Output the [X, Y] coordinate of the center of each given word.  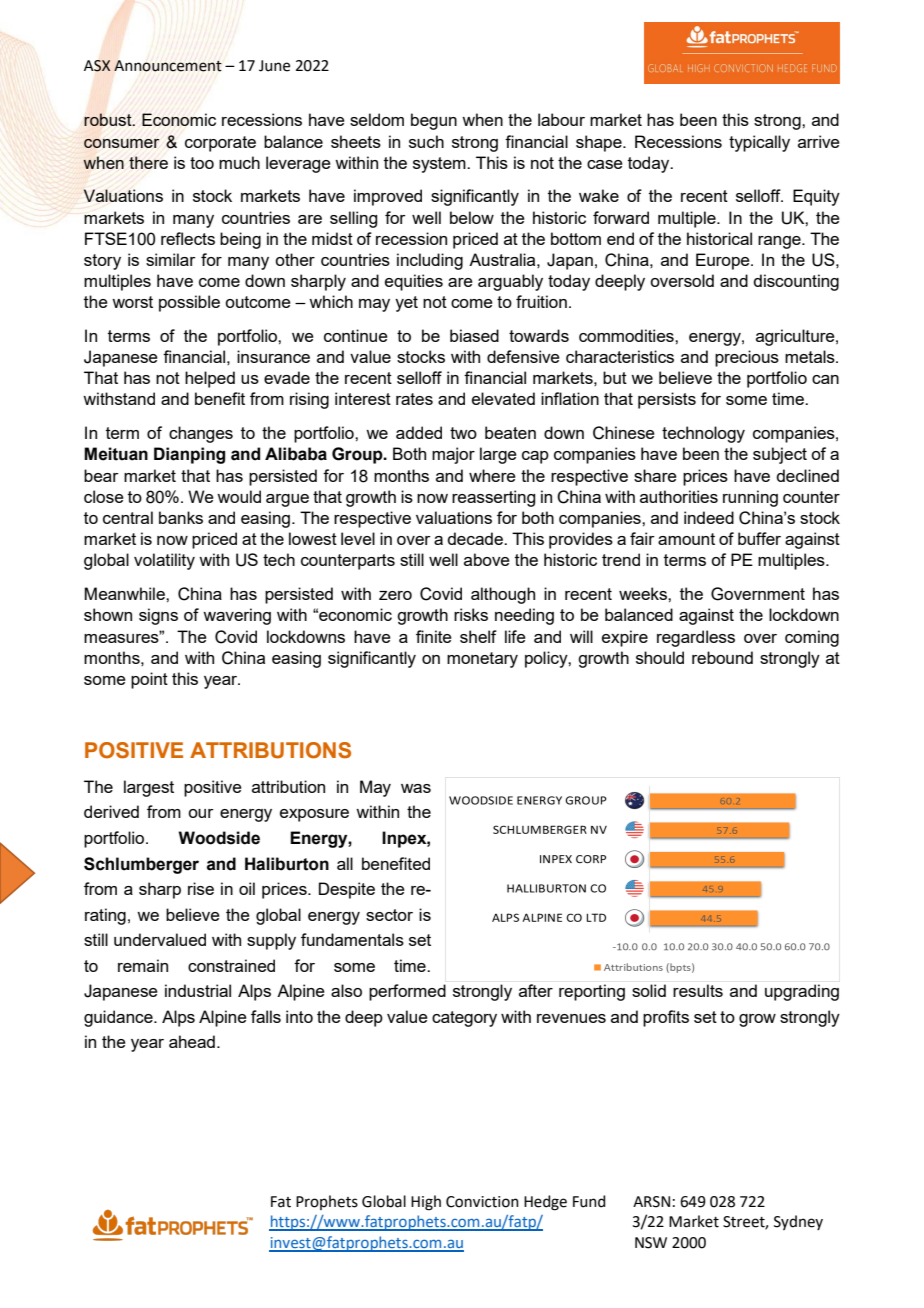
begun [434, 121]
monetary [482, 660]
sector [389, 915]
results [698, 990]
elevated [503, 398]
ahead [192, 1041]
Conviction [482, 1202]
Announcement [168, 66]
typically [759, 143]
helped [210, 379]
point [149, 680]
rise [201, 888]
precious [747, 358]
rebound [722, 657]
